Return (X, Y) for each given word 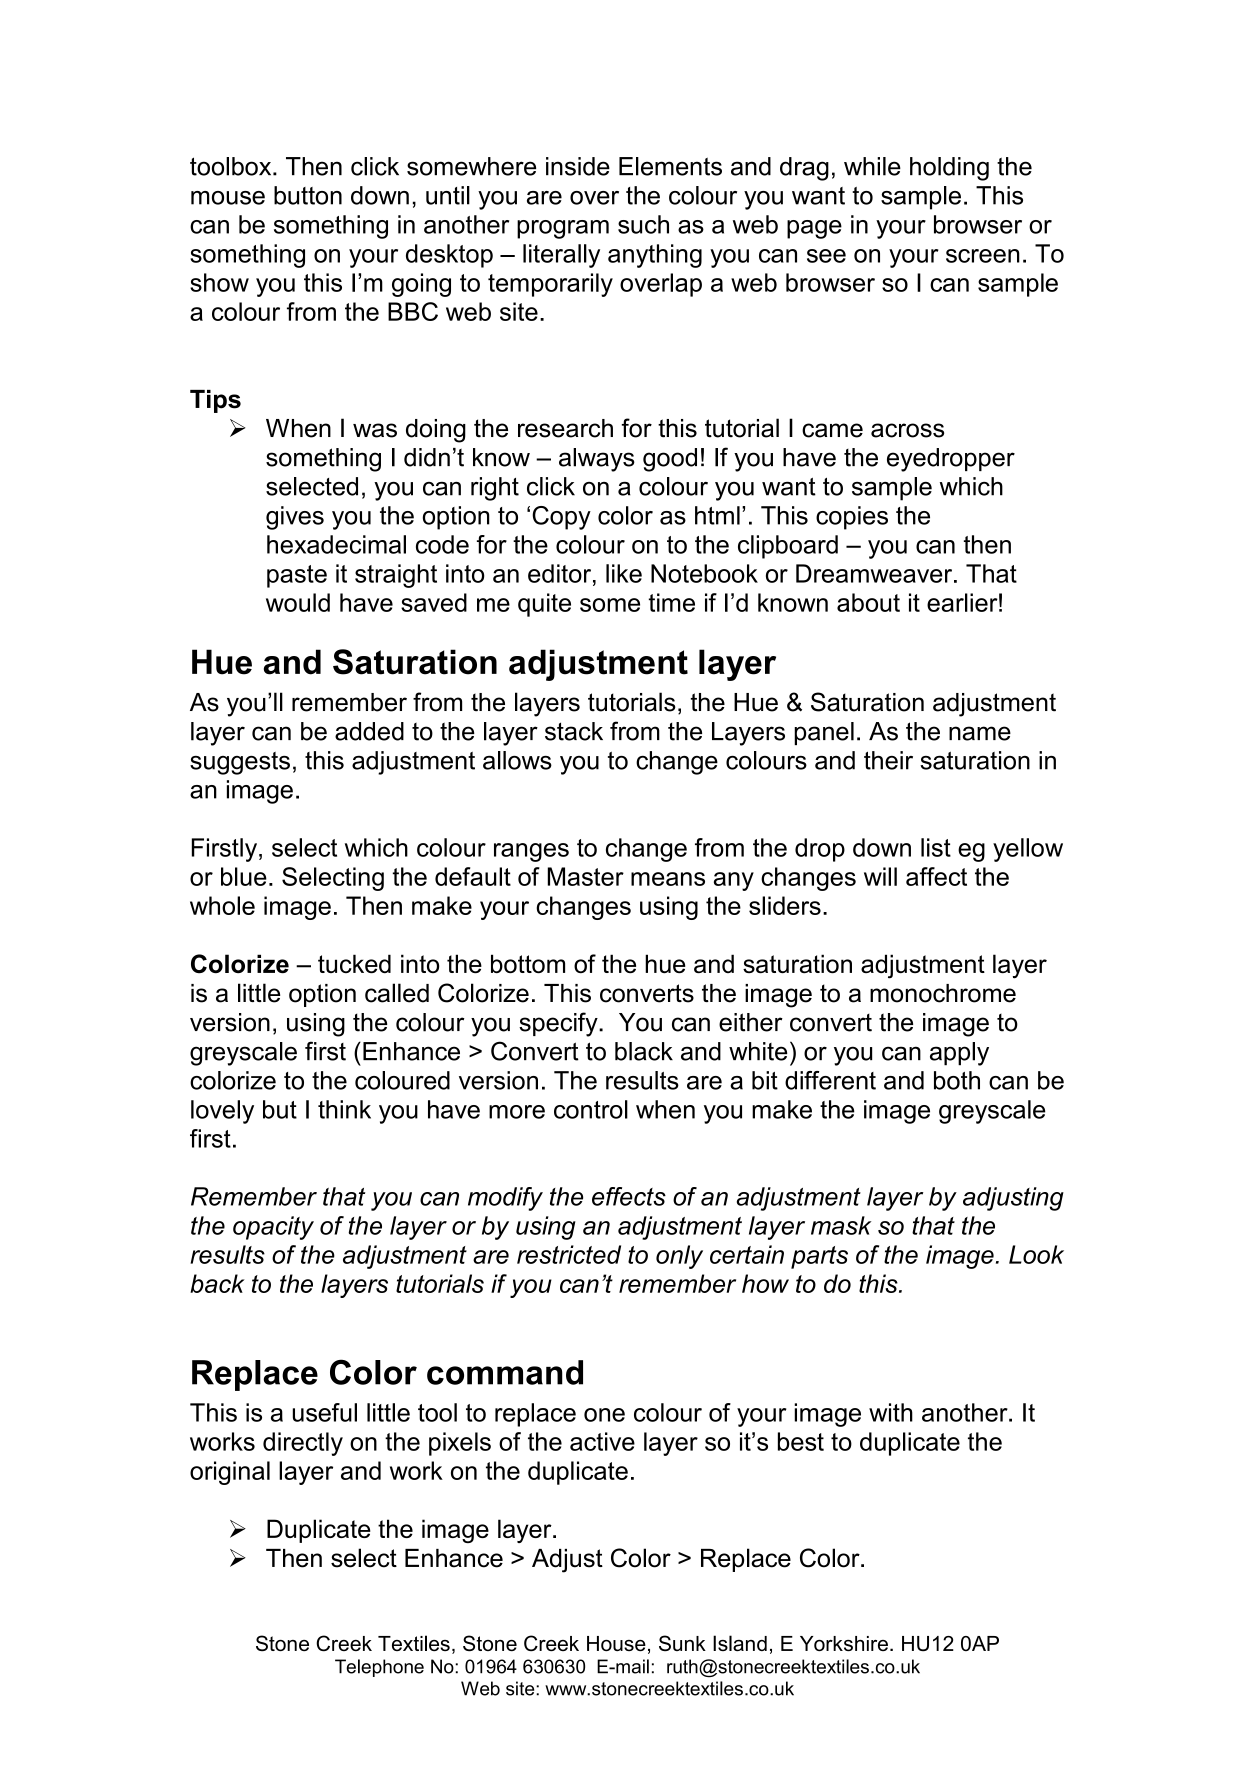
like (624, 573)
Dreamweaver (875, 573)
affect (936, 876)
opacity (273, 1228)
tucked (354, 963)
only (679, 1257)
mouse (228, 198)
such (643, 224)
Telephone (379, 1668)
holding (949, 169)
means (668, 879)
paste (297, 576)
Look (1036, 1254)
